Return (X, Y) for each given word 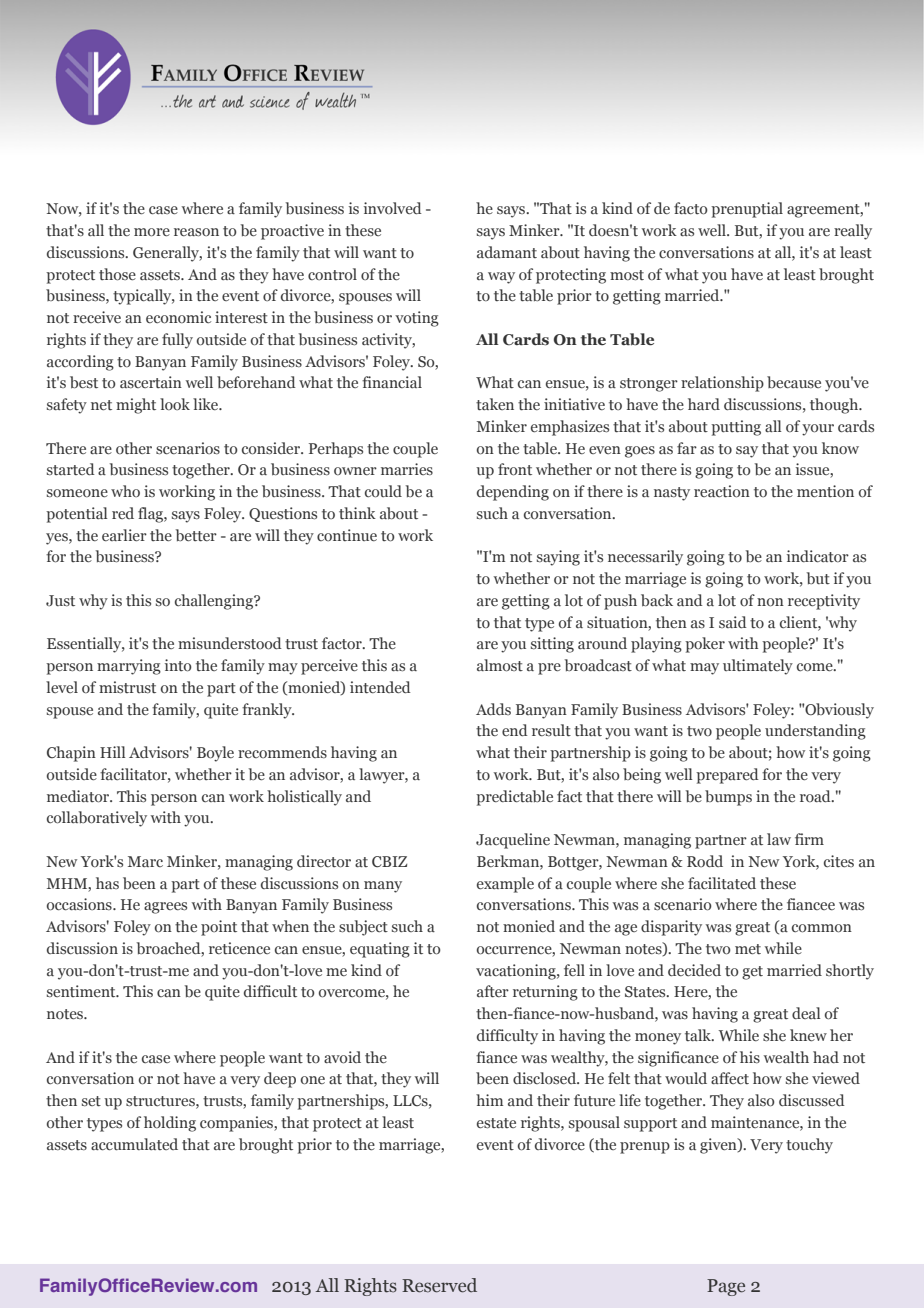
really (853, 232)
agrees (165, 908)
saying (558, 558)
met (748, 949)
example (505, 885)
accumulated (134, 1144)
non (770, 602)
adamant (507, 252)
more (152, 232)
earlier (124, 535)
